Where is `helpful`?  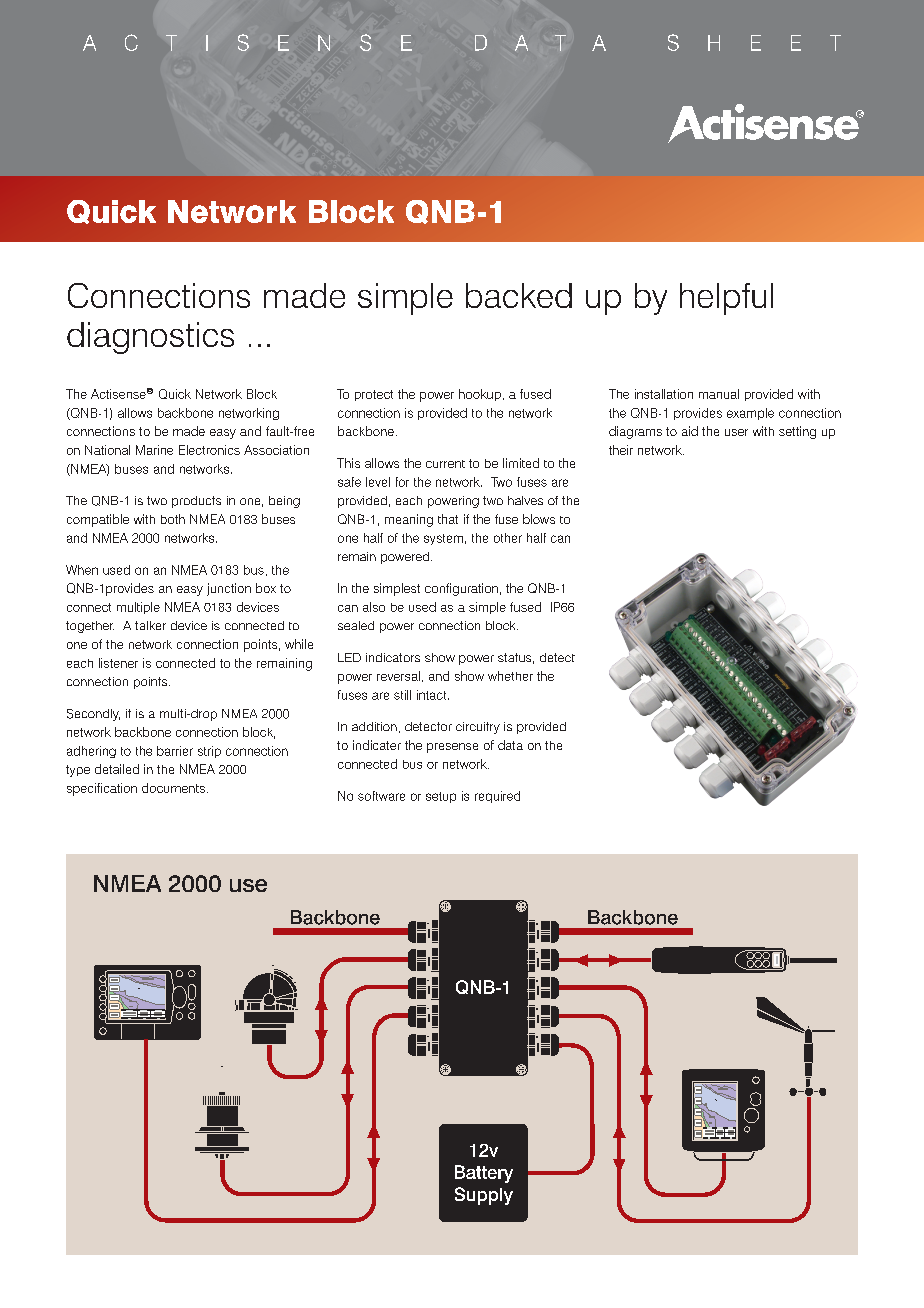 helpful is located at coordinates (726, 299).
